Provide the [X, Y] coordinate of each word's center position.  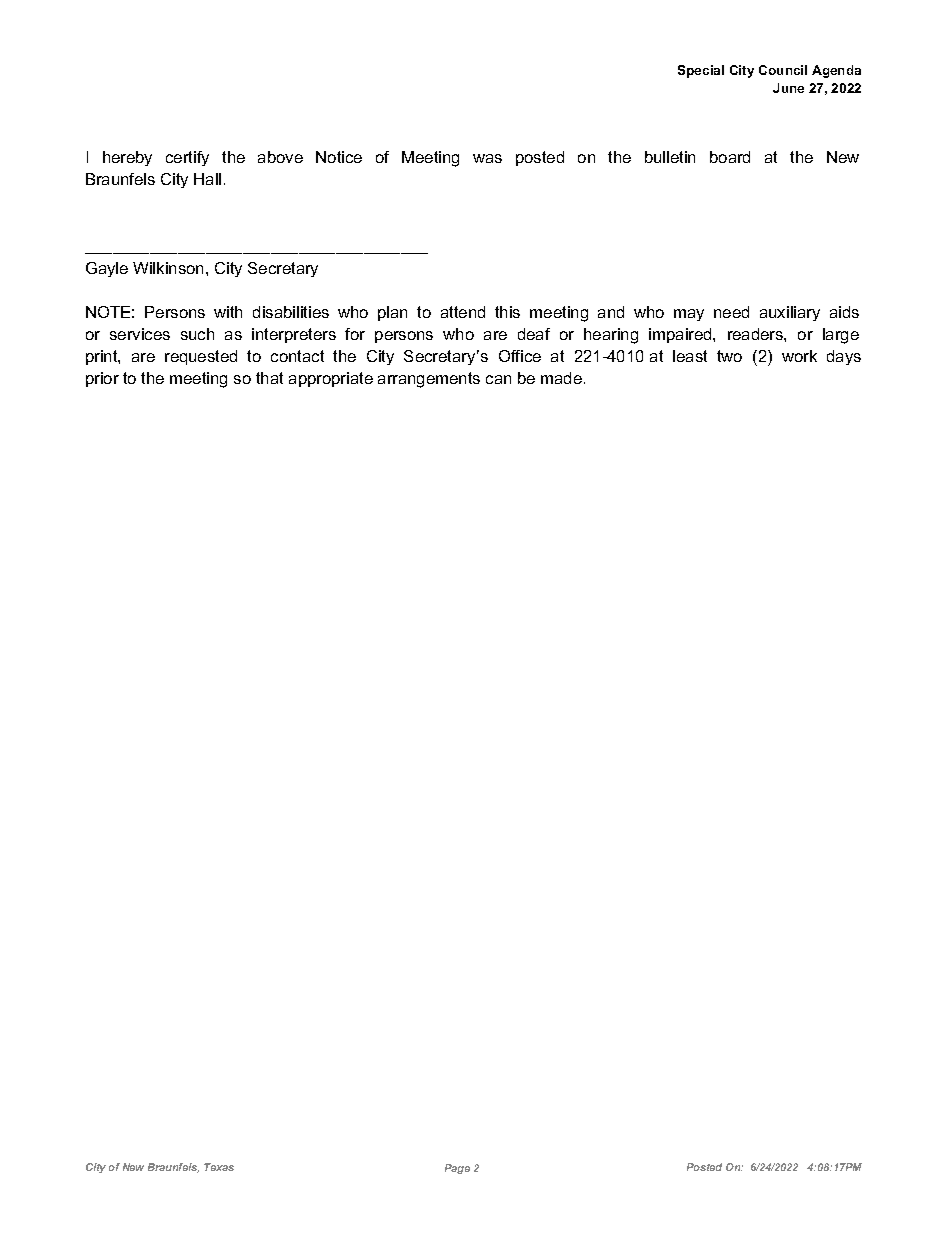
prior [102, 379]
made [561, 378]
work [799, 356]
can [498, 379]
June [788, 88]
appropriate [331, 379]
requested [201, 357]
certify [187, 158]
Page [457, 1169]
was [487, 158]
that [269, 378]
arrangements [429, 380]
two [729, 356]
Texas [219, 1167]
